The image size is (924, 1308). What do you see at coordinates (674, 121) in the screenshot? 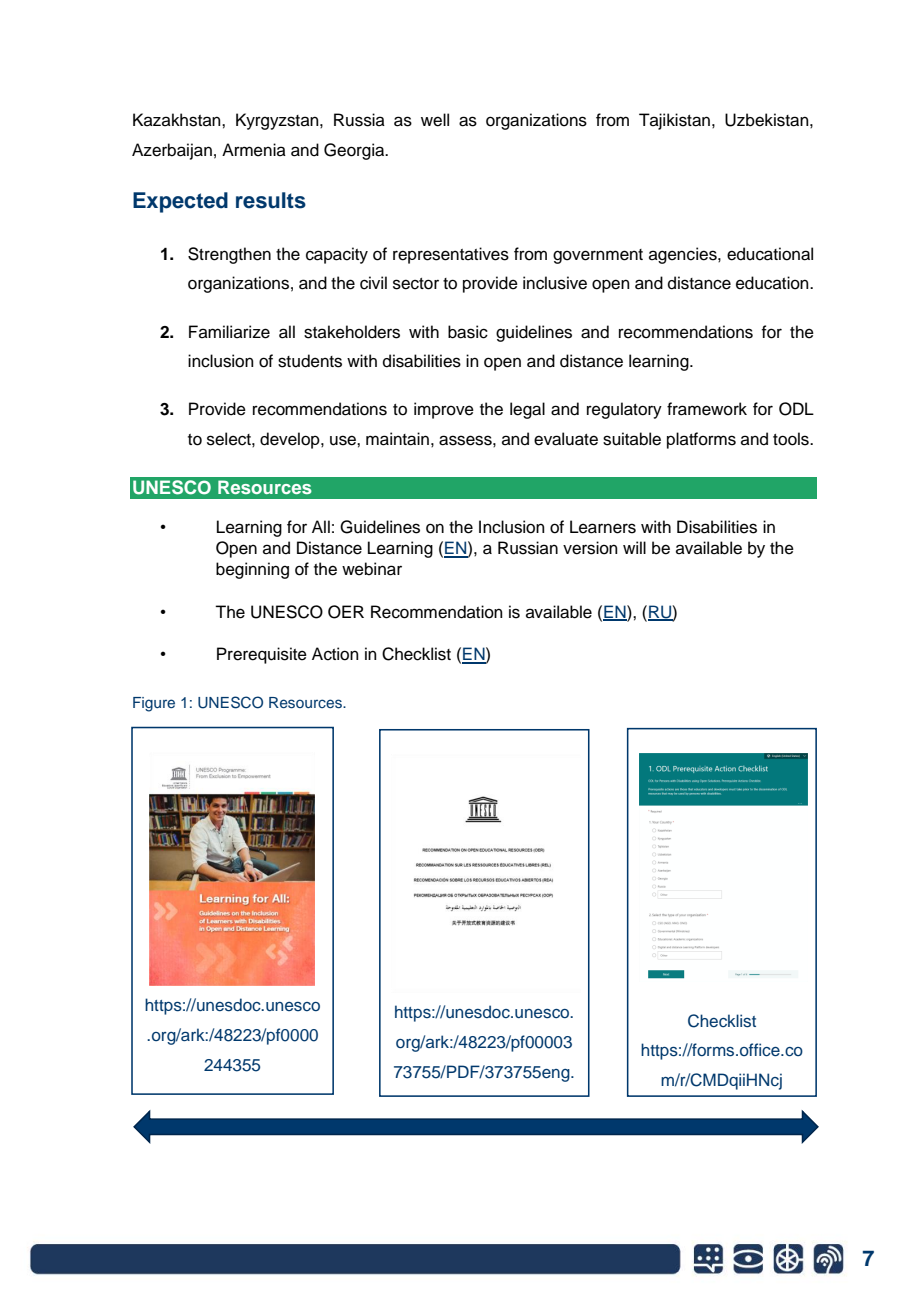
I see `Tajikistan` at bounding box center [674, 121].
